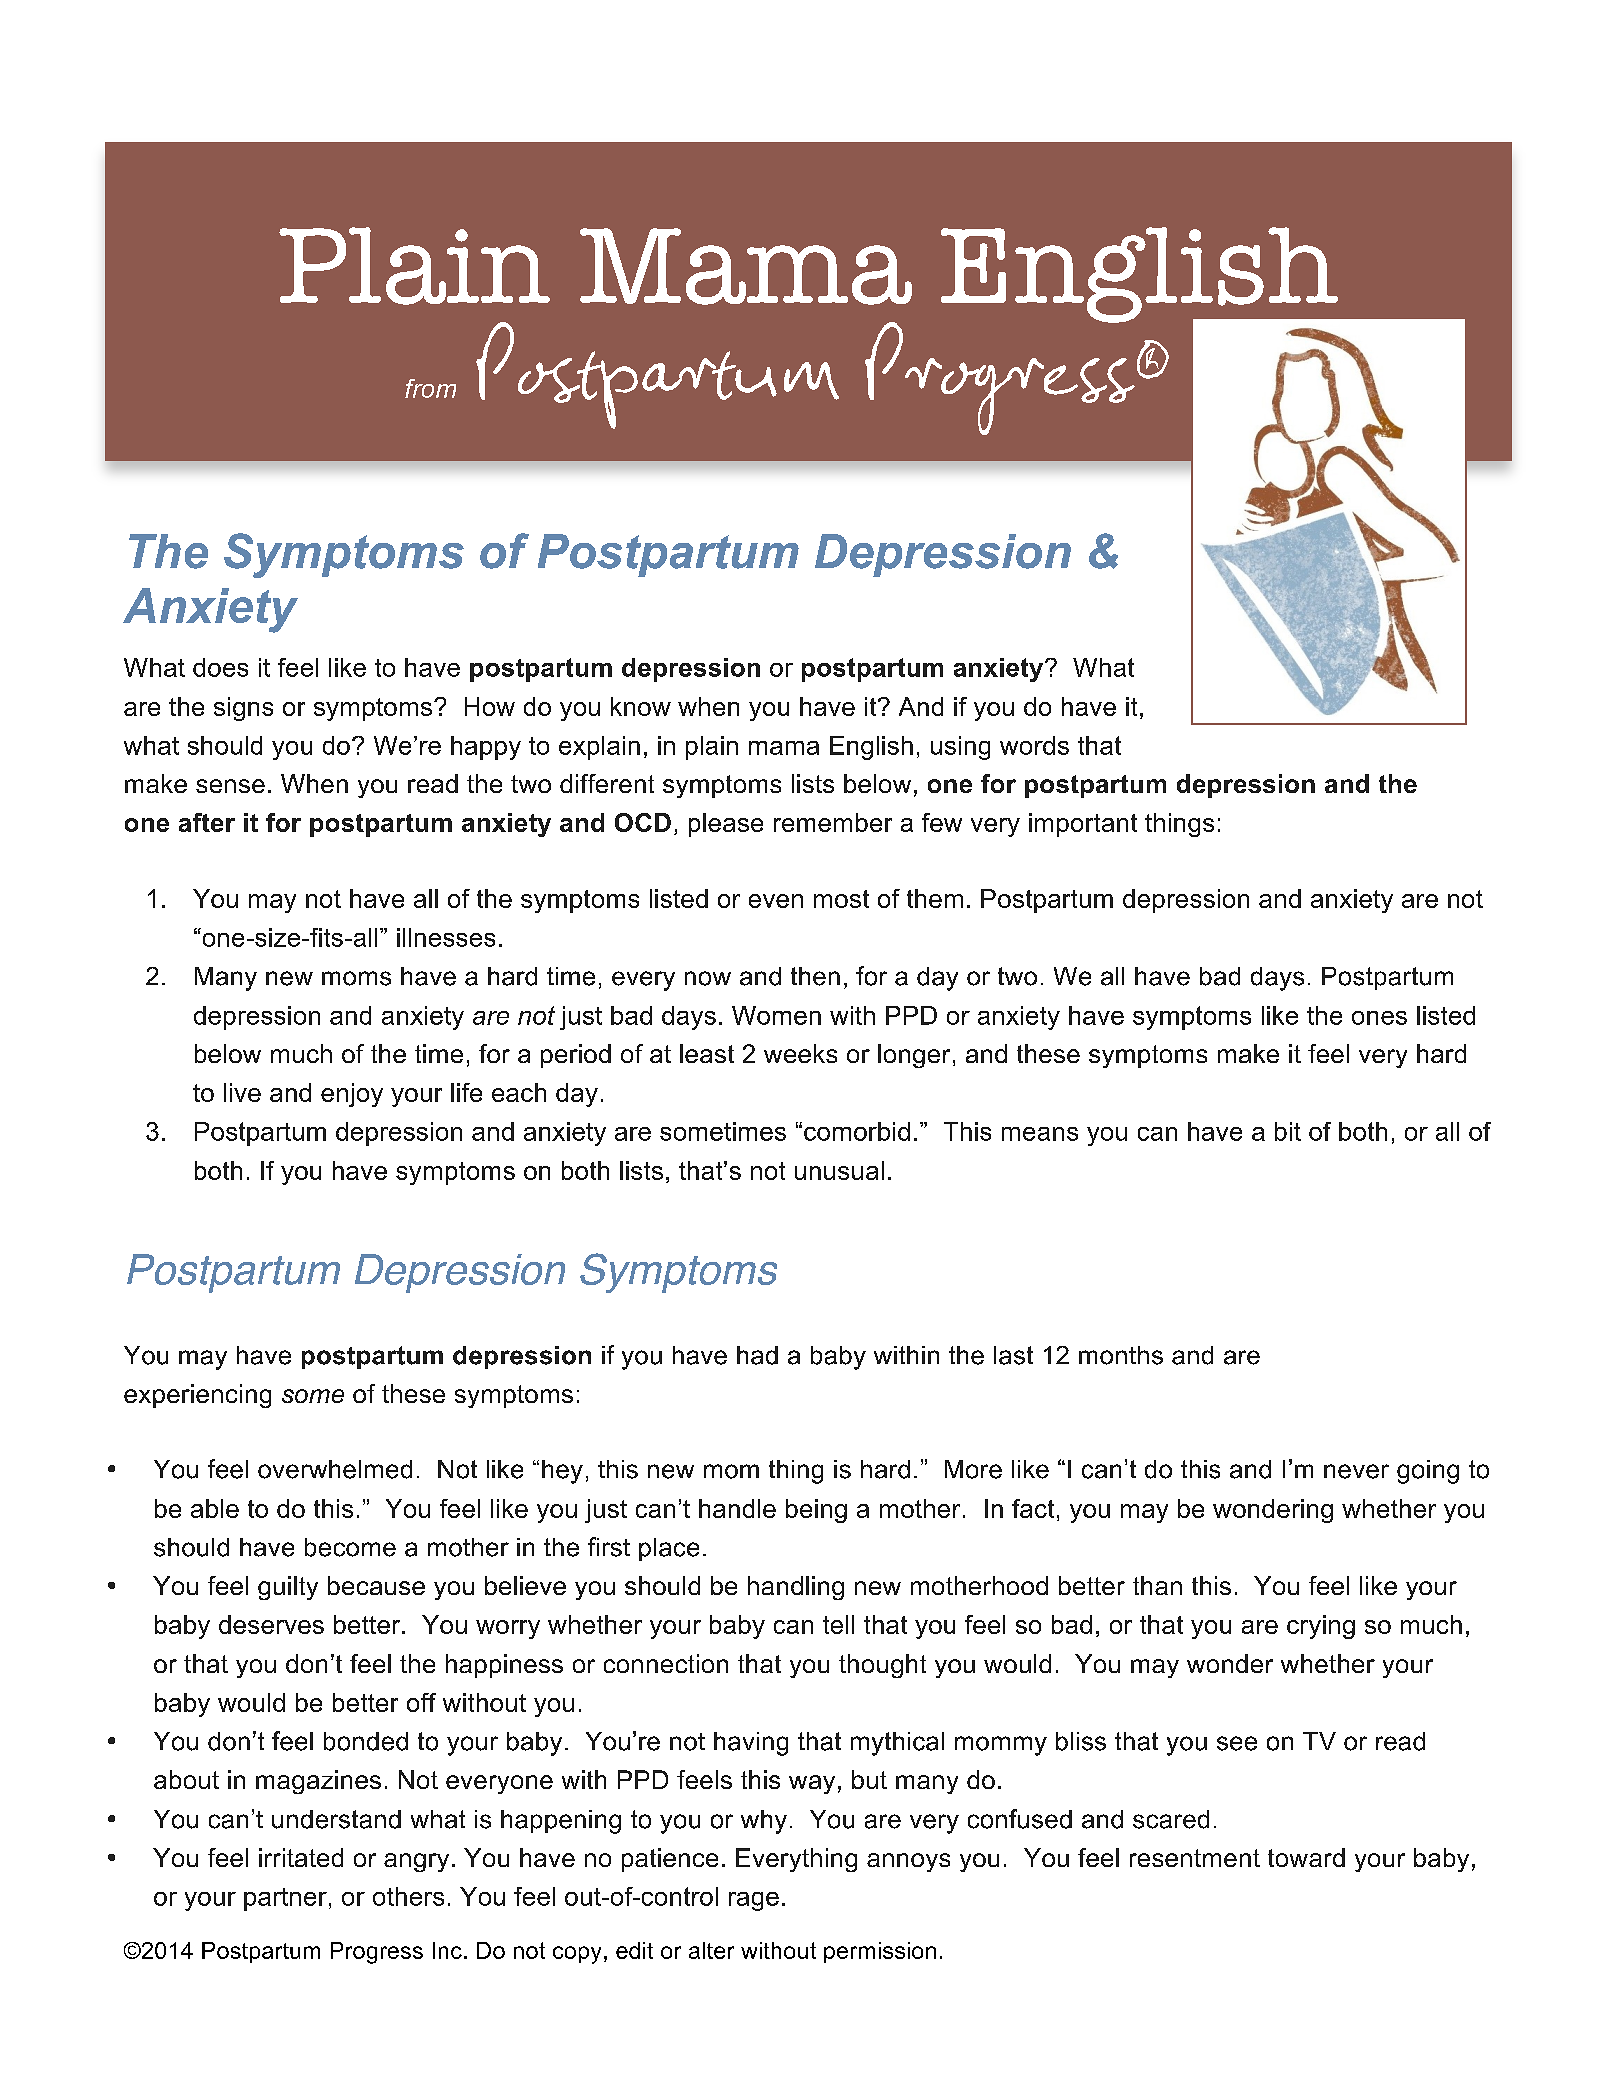  I want to click on toward, so click(1306, 1857).
